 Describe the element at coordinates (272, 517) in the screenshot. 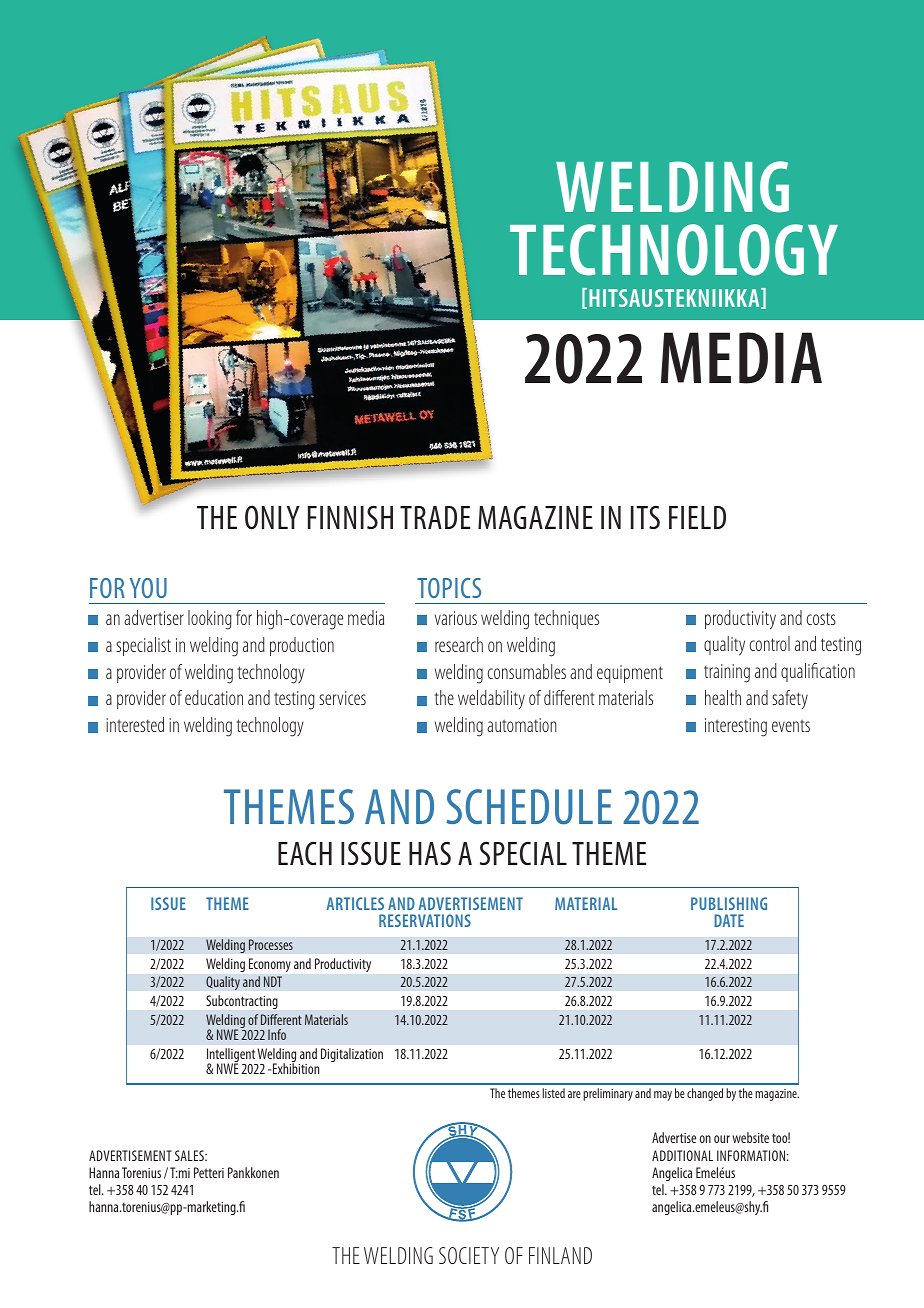

I see `ONLY` at that location.
